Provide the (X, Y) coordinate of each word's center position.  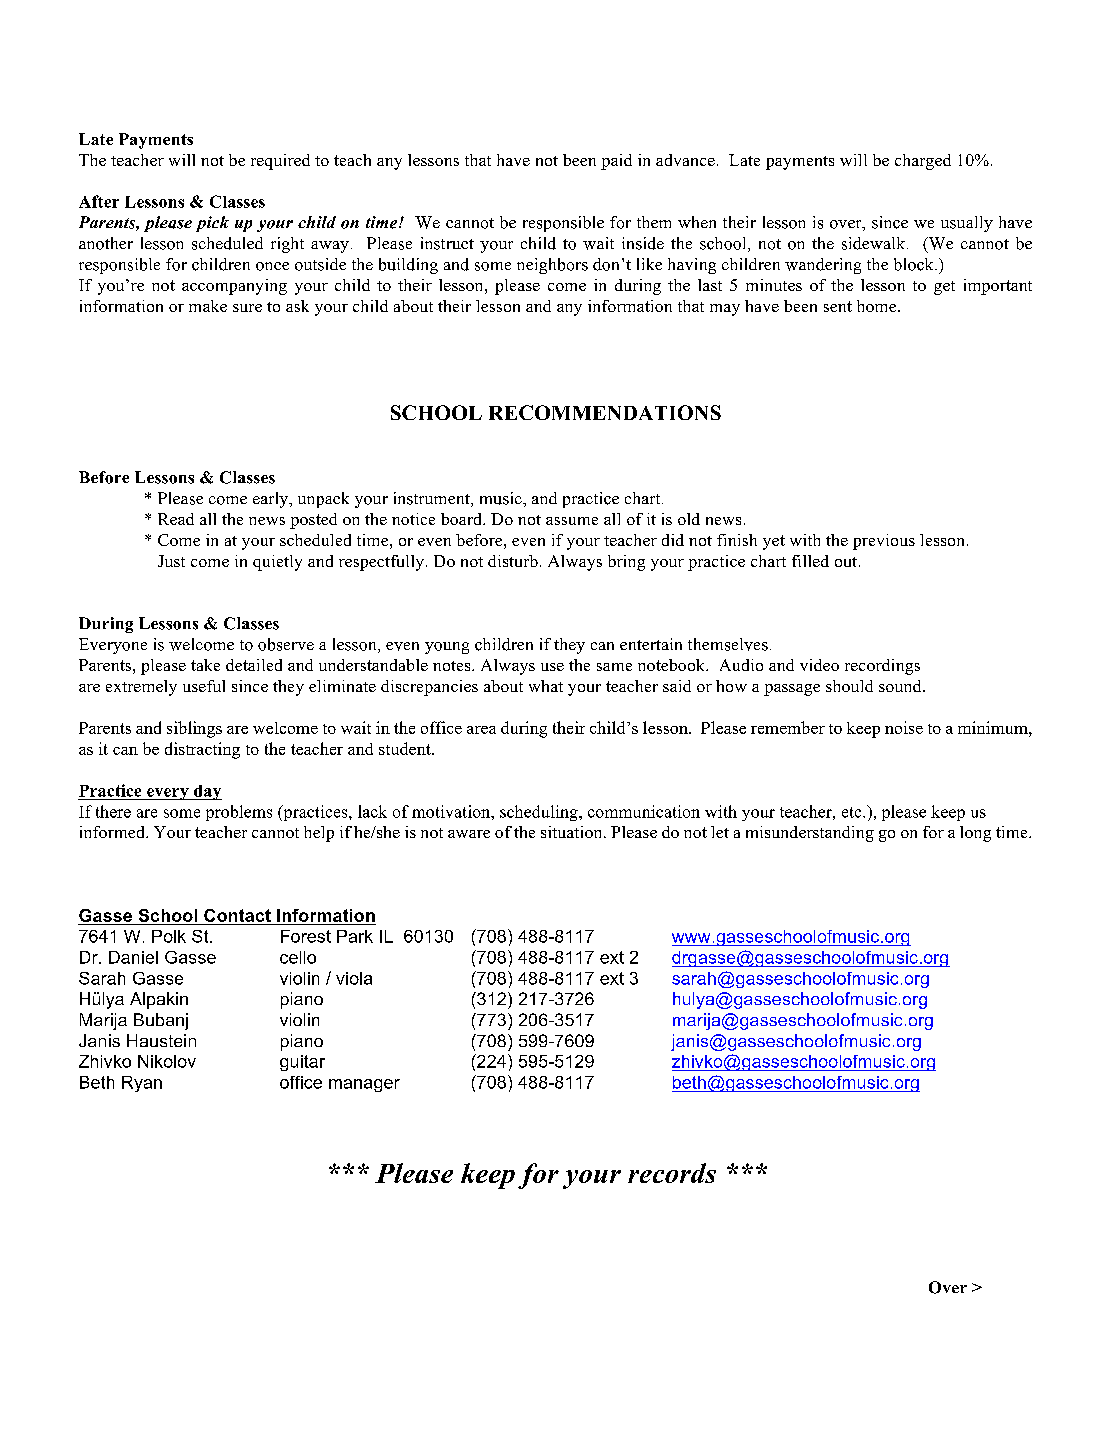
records (672, 1173)
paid (616, 162)
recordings (882, 667)
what (546, 686)
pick (212, 224)
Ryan (142, 1084)
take (205, 665)
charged (923, 162)
